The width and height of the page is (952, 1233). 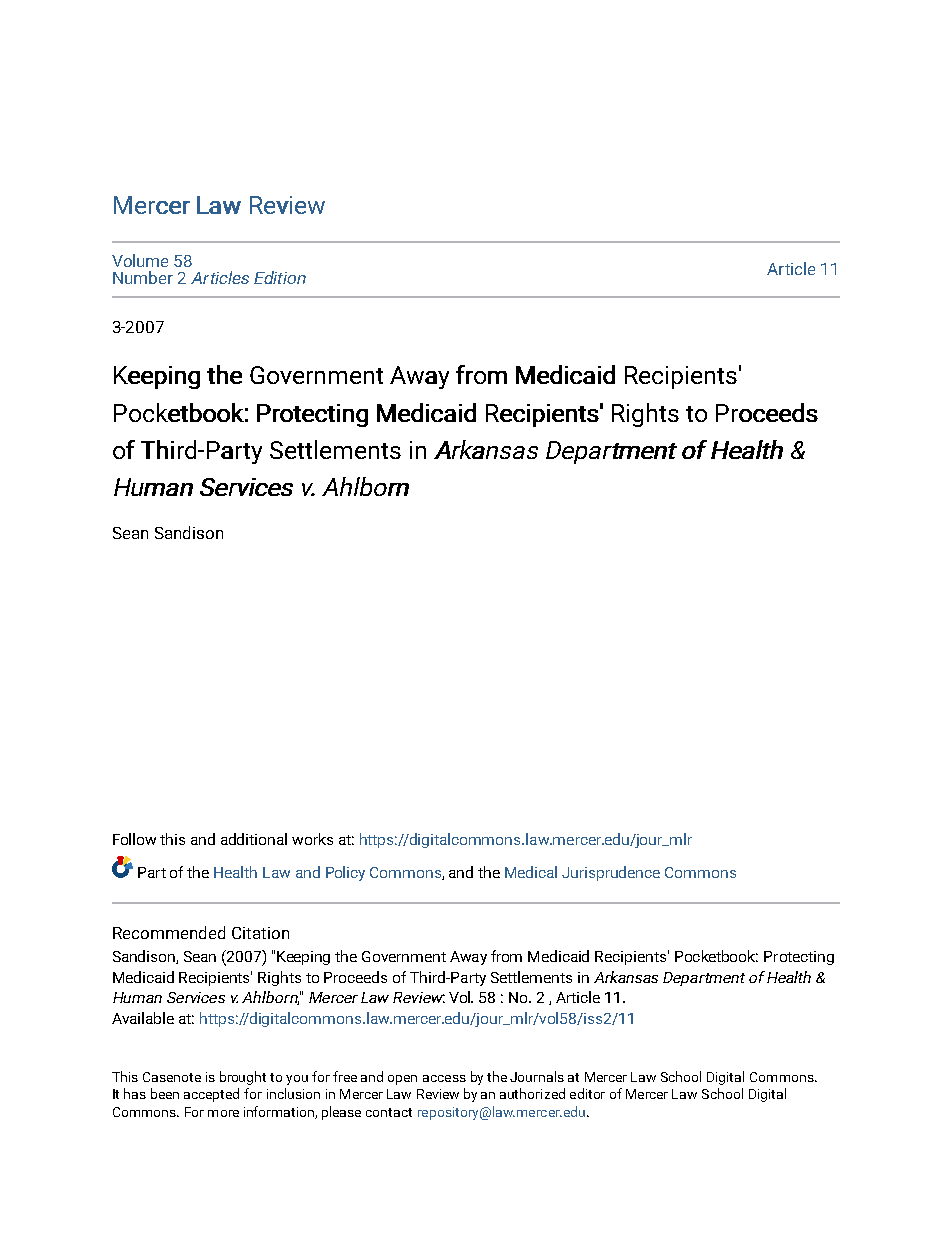 I want to click on Volume, so click(x=140, y=260).
